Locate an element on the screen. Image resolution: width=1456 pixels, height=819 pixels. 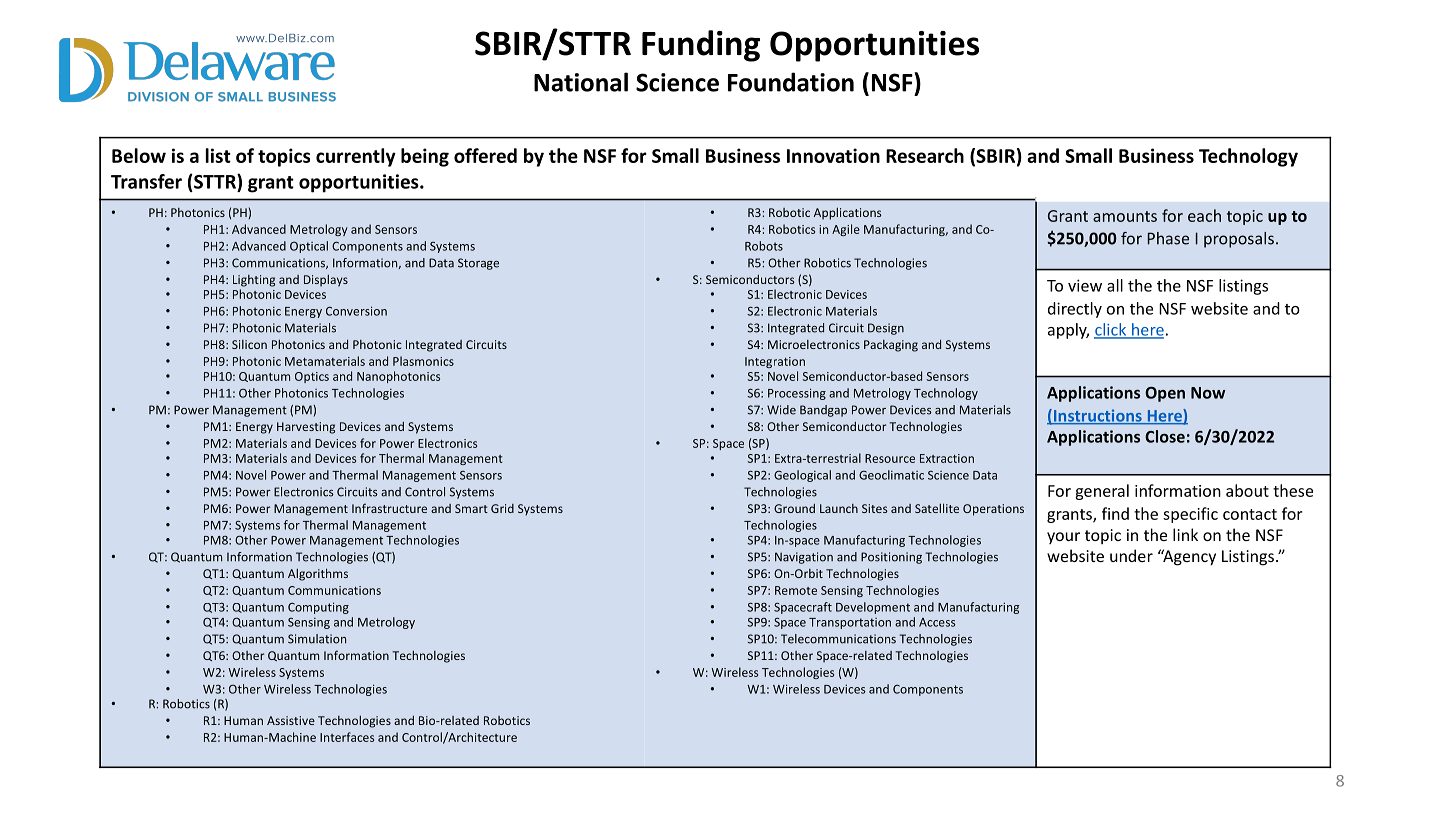
Phase is located at coordinates (1168, 238).
